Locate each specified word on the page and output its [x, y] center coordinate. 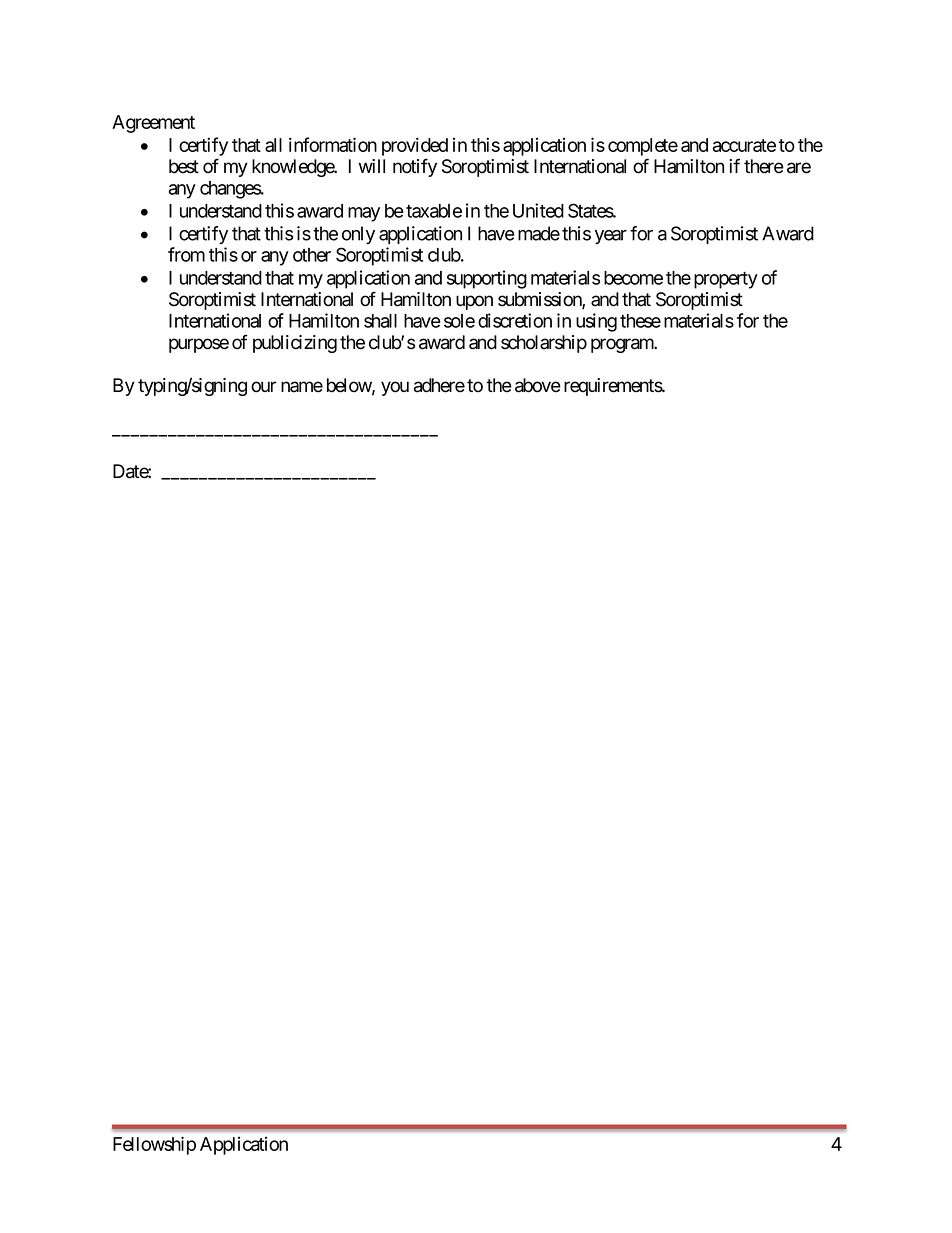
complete [643, 147]
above [538, 385]
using [596, 322]
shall [380, 321]
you [395, 388]
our [263, 387]
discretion [515, 320]
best [184, 166]
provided [415, 146]
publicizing [295, 344]
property [726, 280]
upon [474, 302]
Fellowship [154, 1145]
